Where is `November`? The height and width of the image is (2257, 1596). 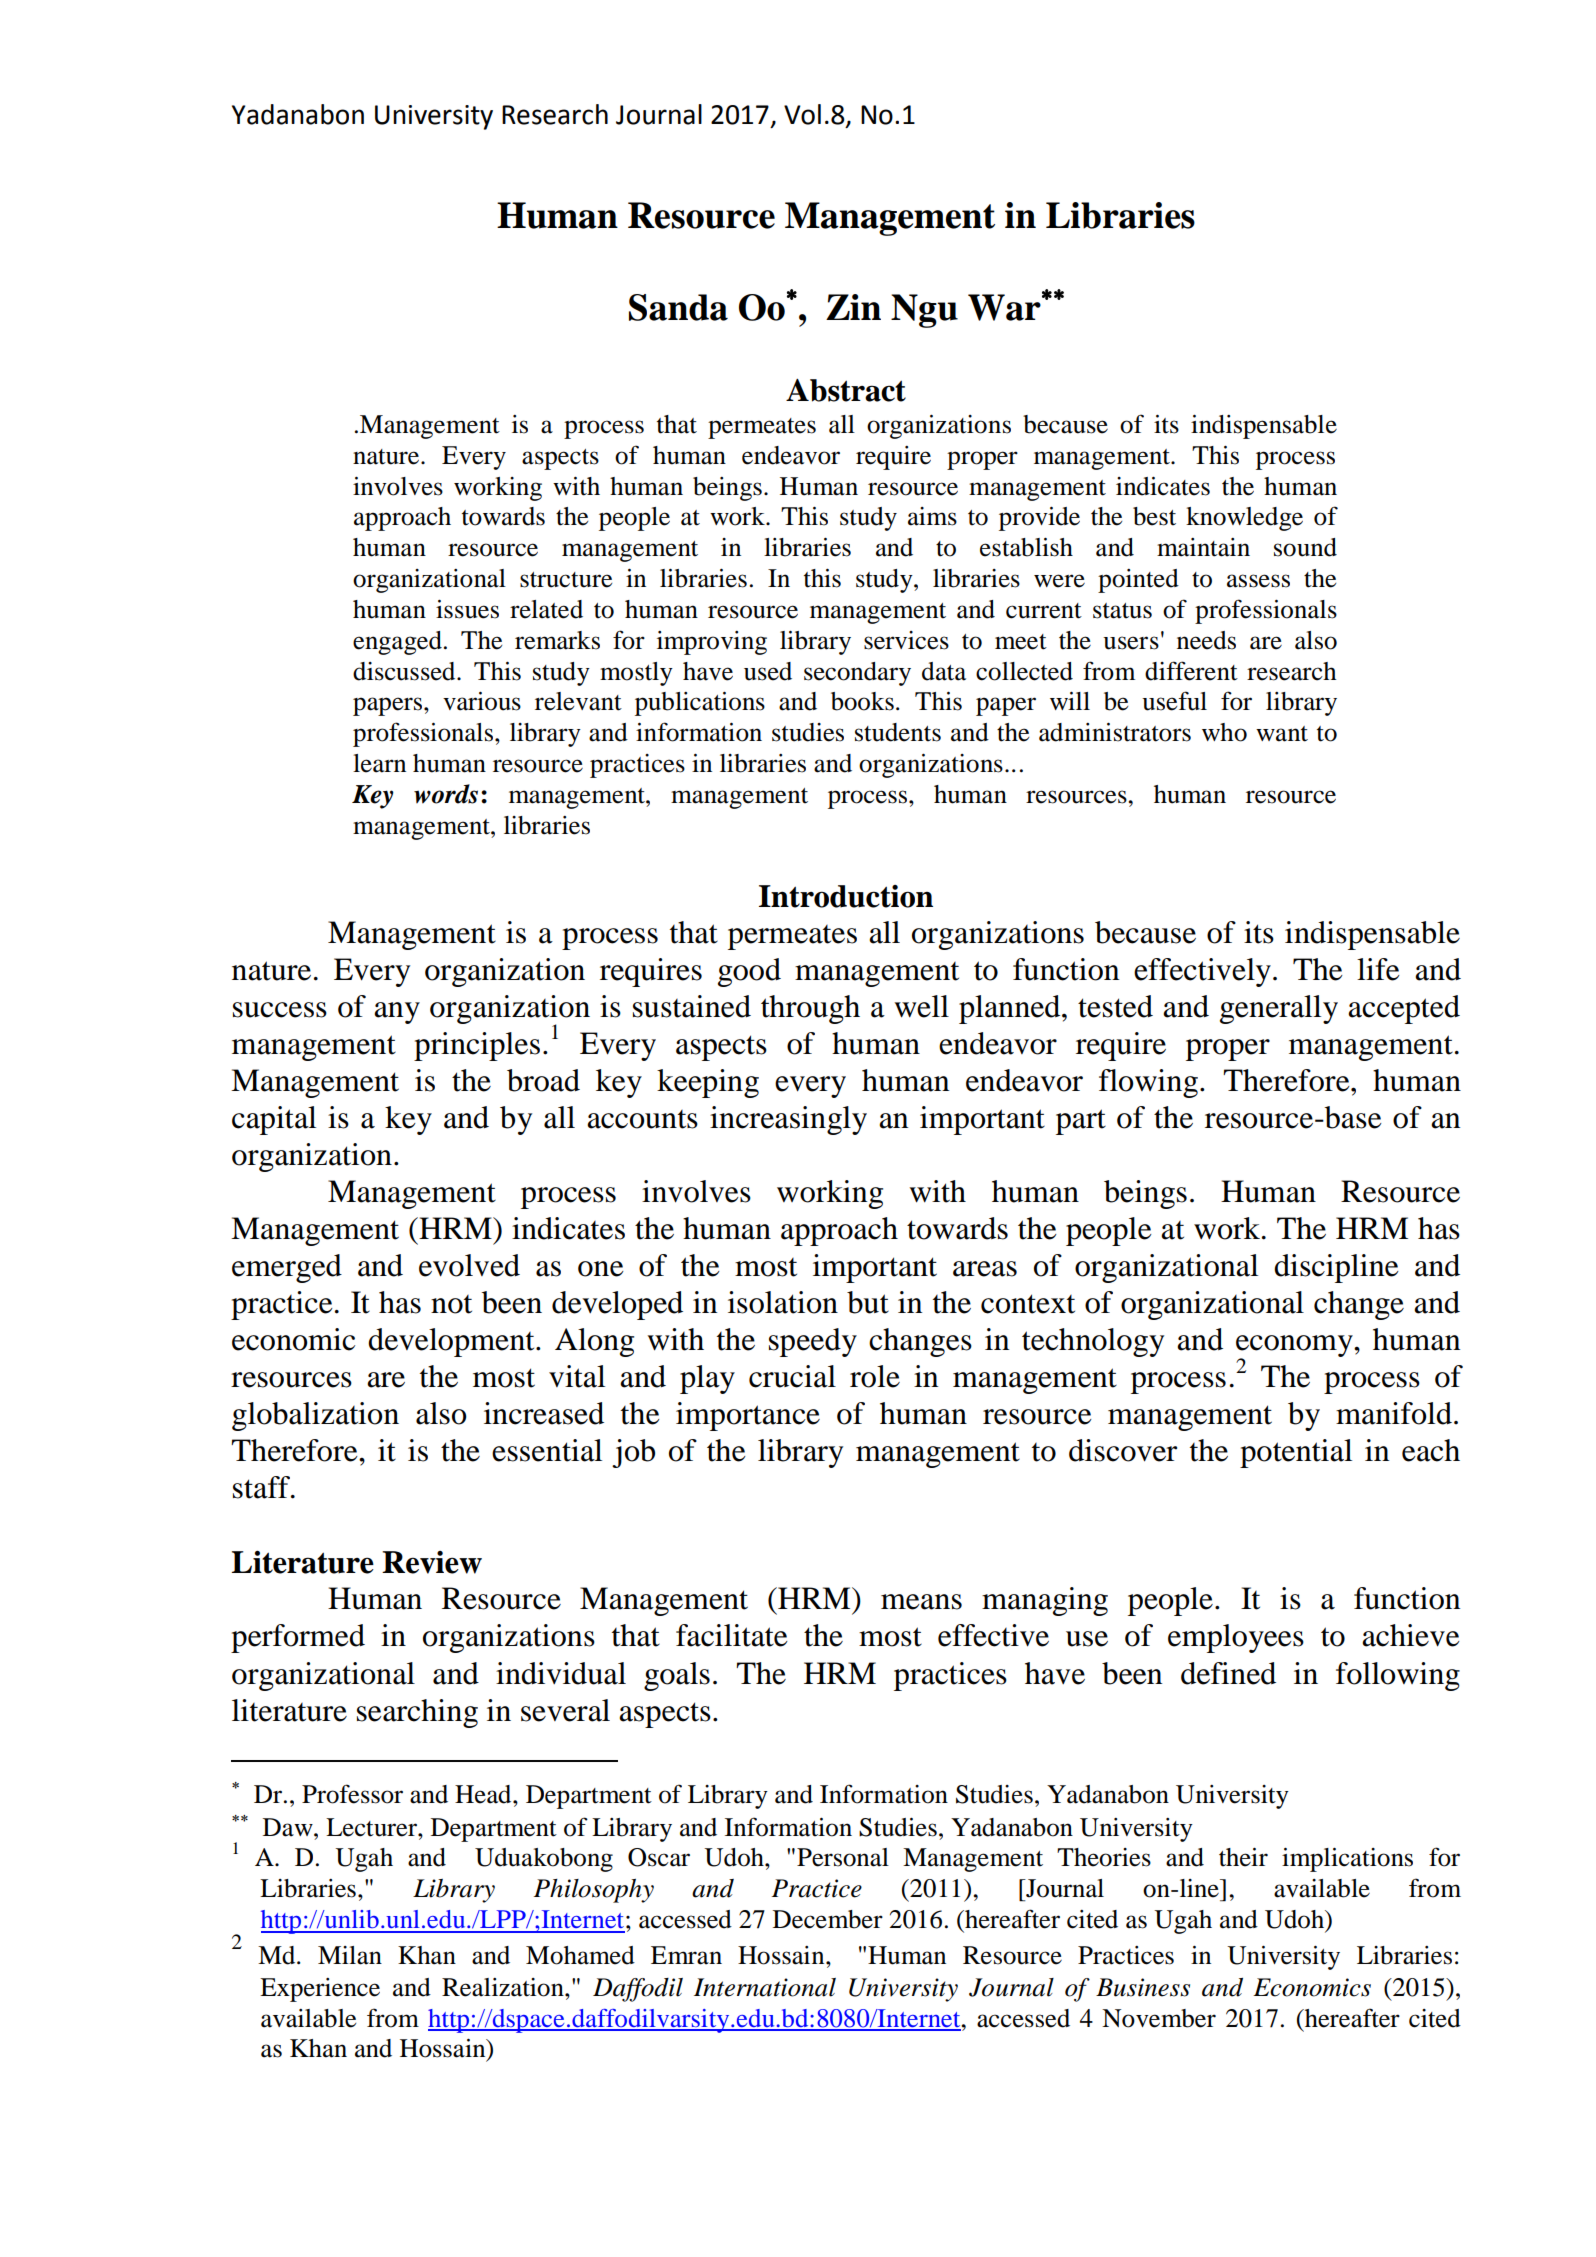 November is located at coordinates (1159, 2018).
